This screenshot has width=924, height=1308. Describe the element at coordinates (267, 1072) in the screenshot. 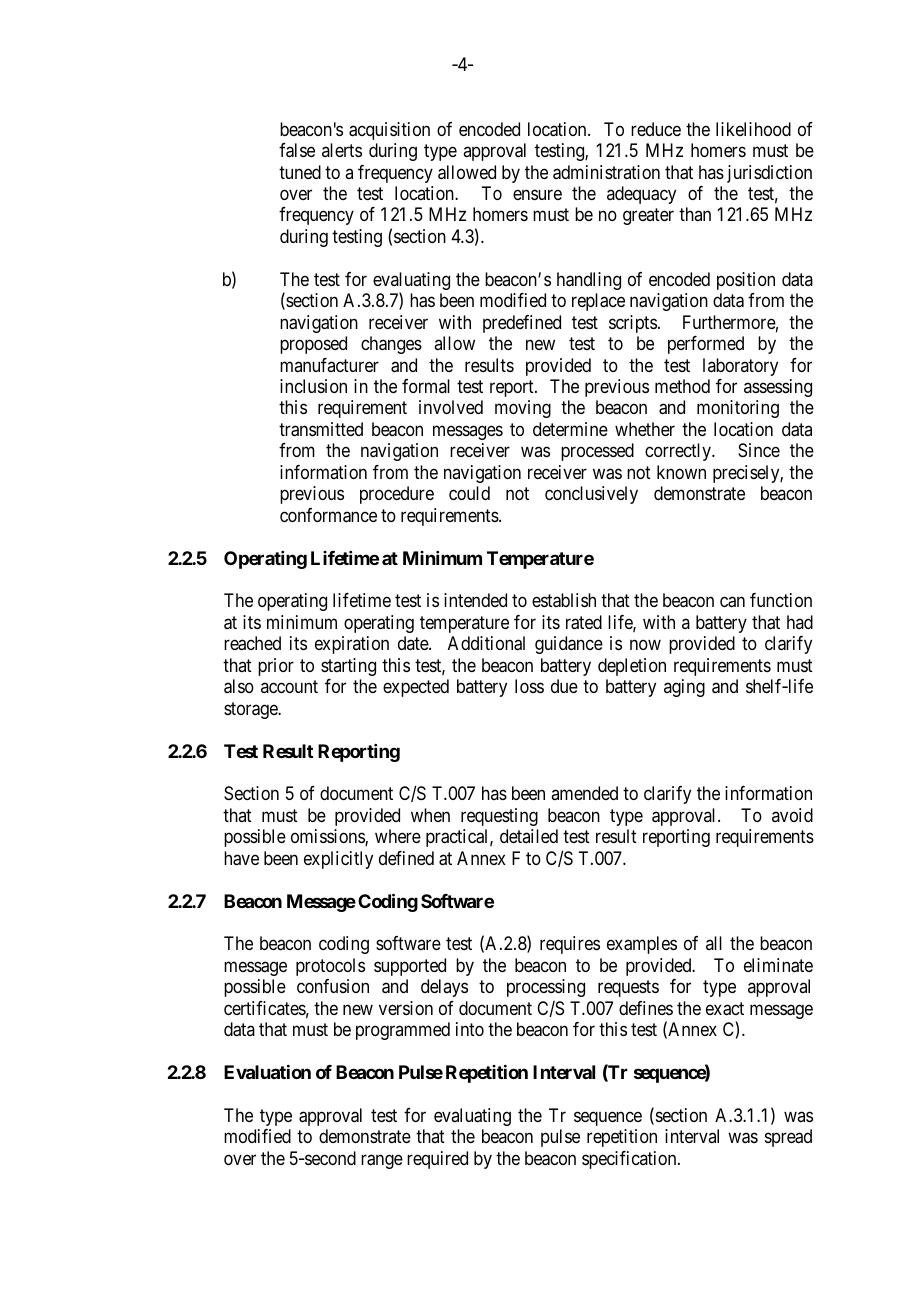

I see `Evaluation` at that location.
